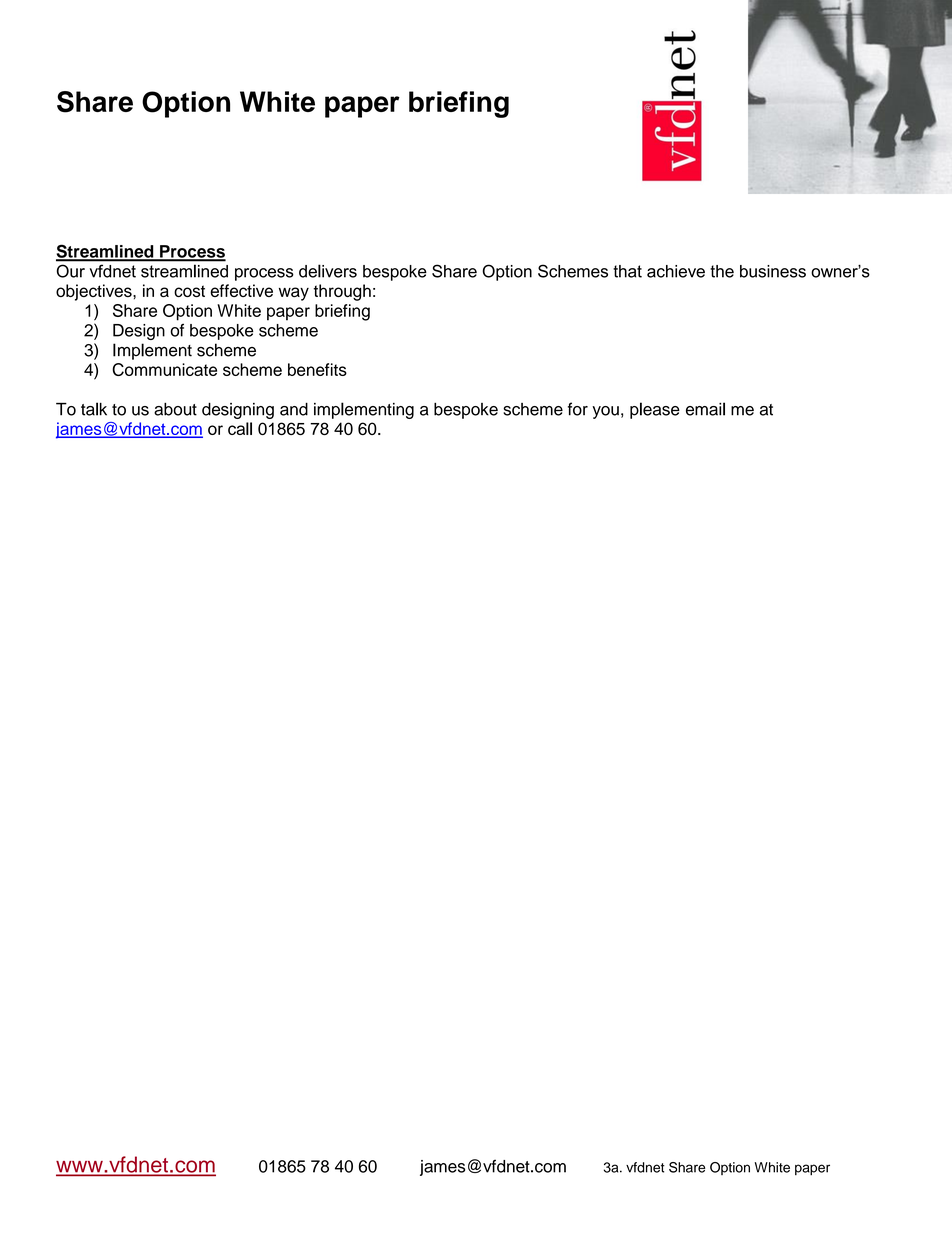 The image size is (952, 1233). I want to click on and, so click(294, 409).
